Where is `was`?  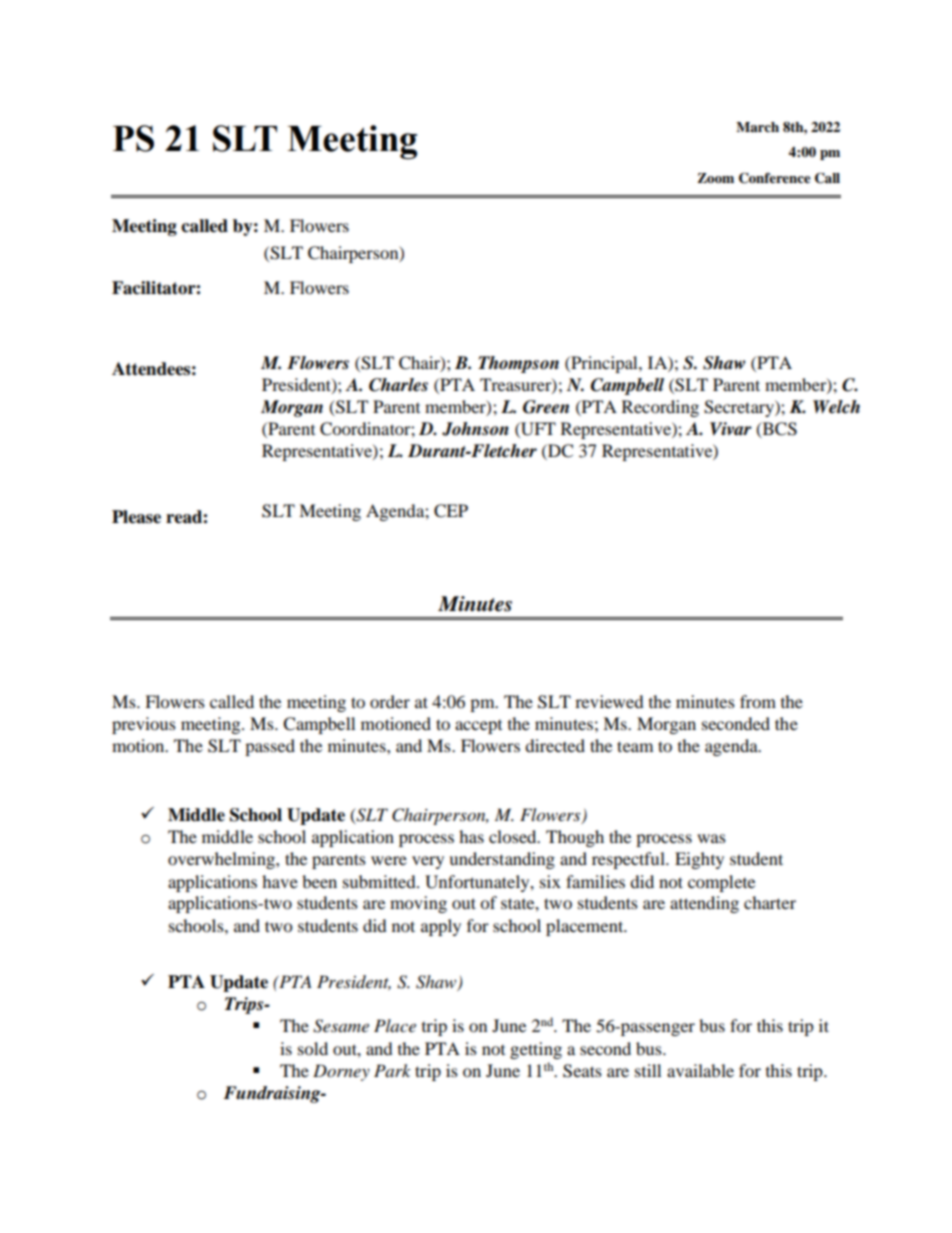 was is located at coordinates (711, 838).
